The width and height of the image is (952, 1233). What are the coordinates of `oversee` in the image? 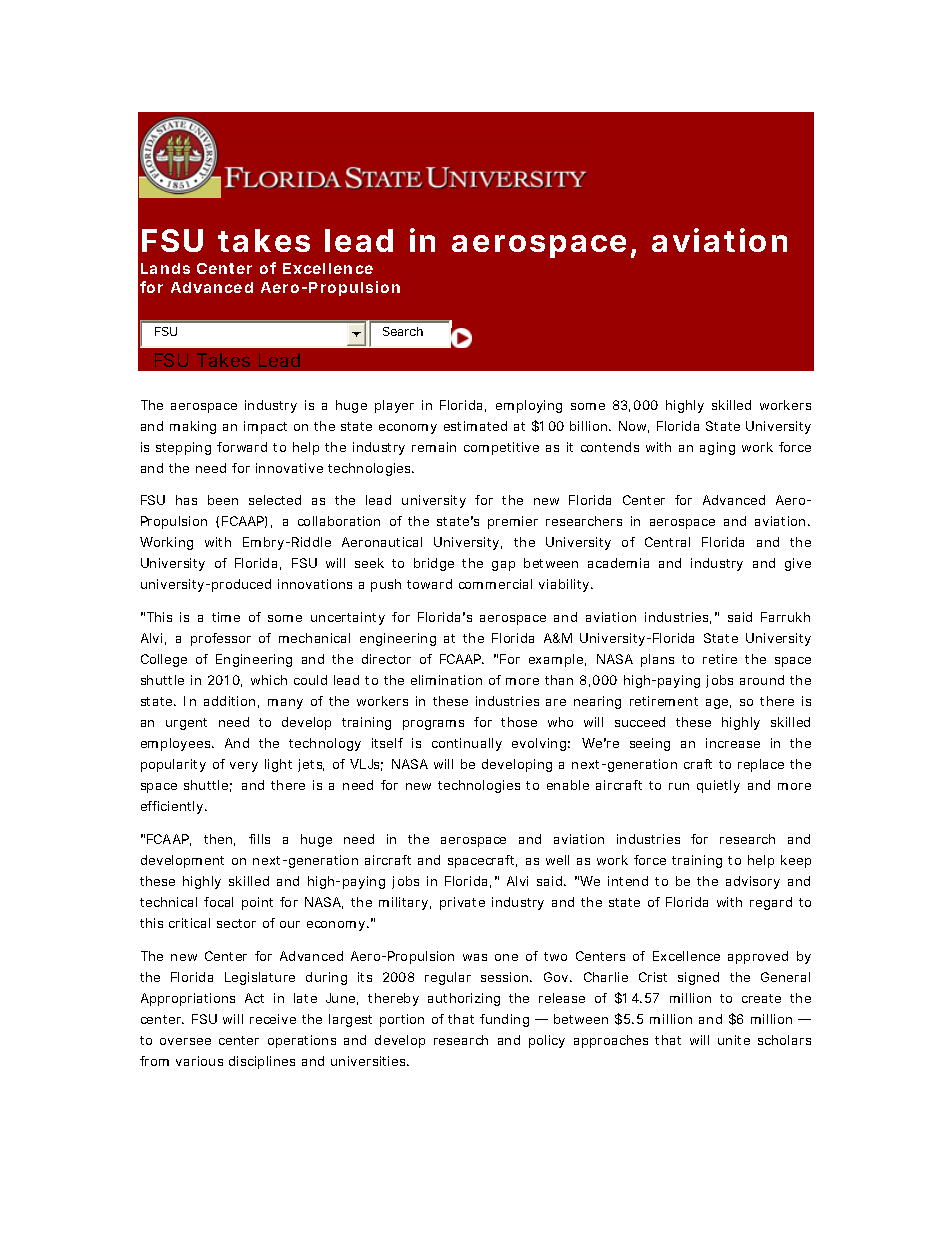 It's located at (185, 1041).
